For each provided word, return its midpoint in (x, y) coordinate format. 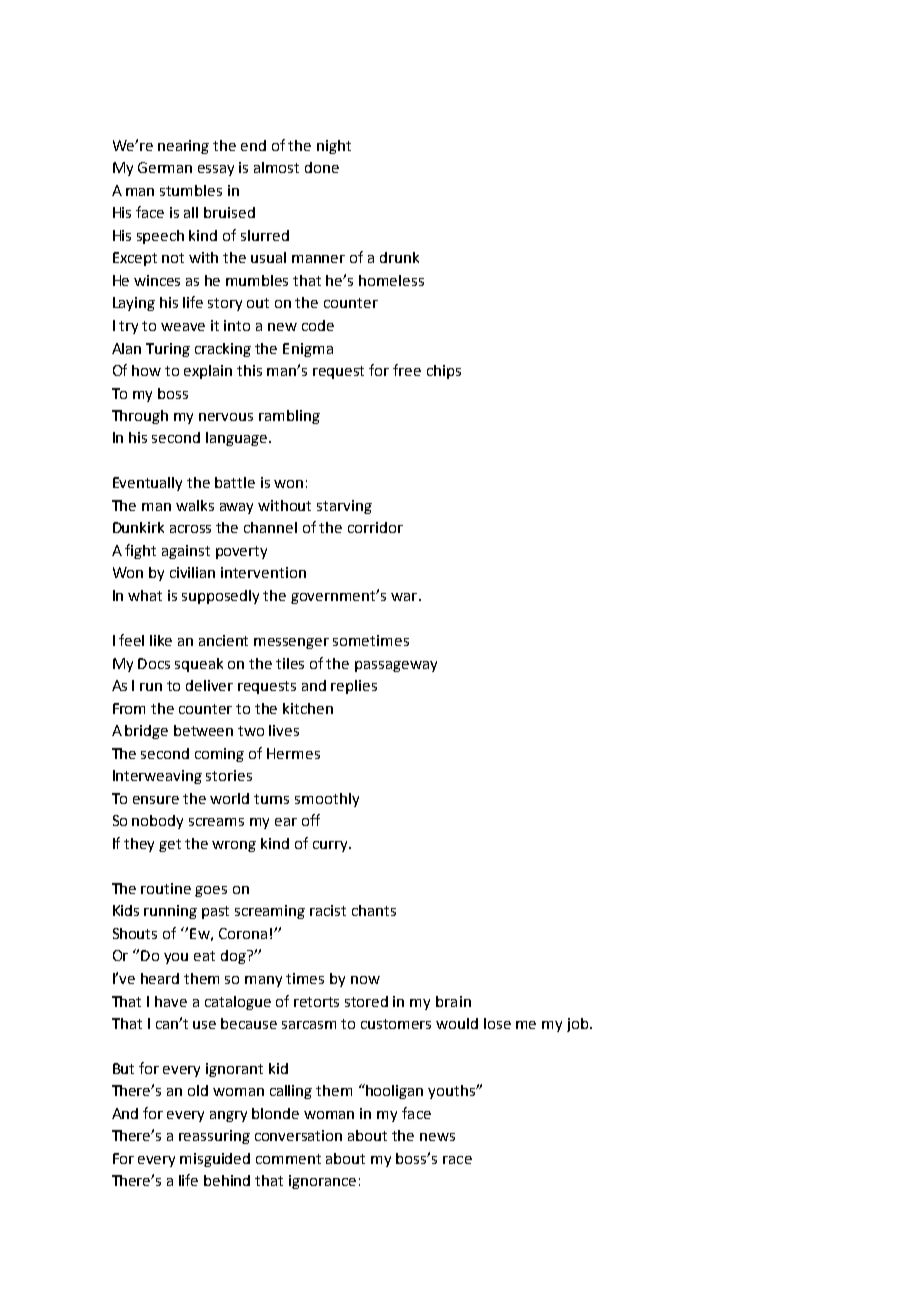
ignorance (322, 1182)
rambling (289, 417)
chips (444, 372)
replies (354, 687)
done (322, 167)
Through (140, 417)
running (170, 912)
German (165, 167)
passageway (396, 666)
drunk (399, 257)
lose (497, 1023)
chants (374, 910)
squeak (199, 665)
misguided (215, 1160)
